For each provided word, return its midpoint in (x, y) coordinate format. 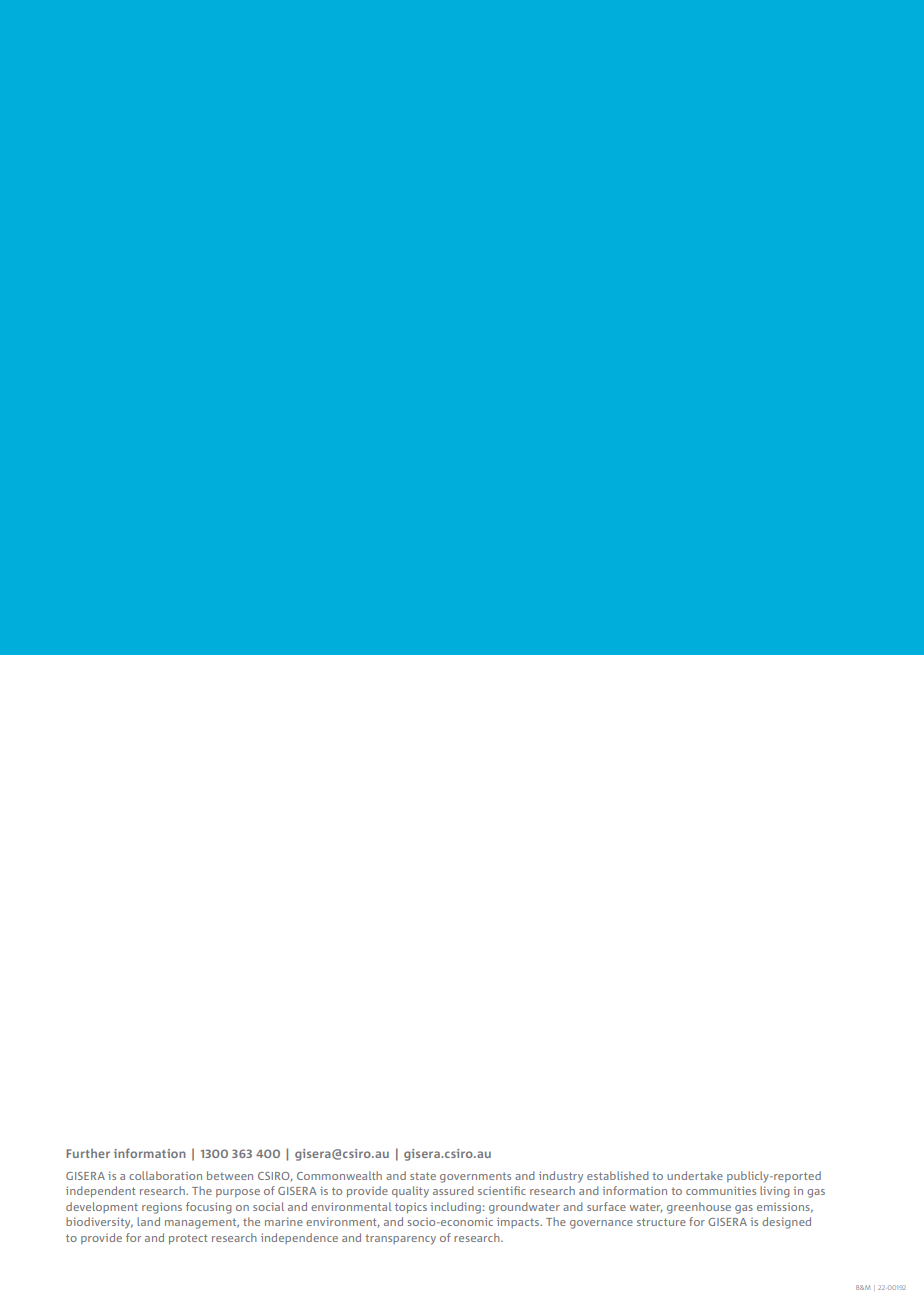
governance (601, 1224)
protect (188, 1239)
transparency (400, 1239)
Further (88, 1153)
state (423, 1176)
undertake (695, 1175)
